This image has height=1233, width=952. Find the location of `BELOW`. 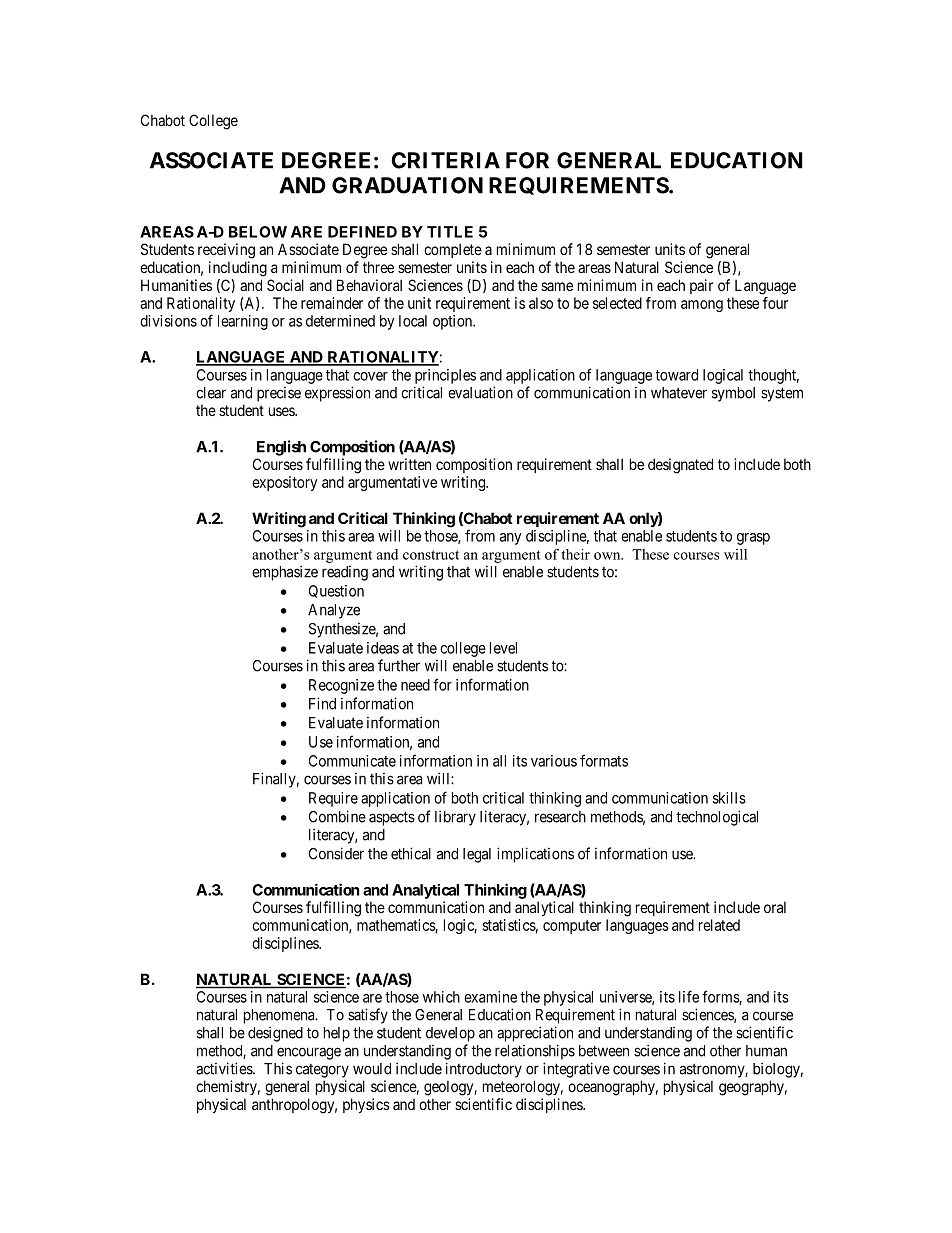

BELOW is located at coordinates (258, 232).
